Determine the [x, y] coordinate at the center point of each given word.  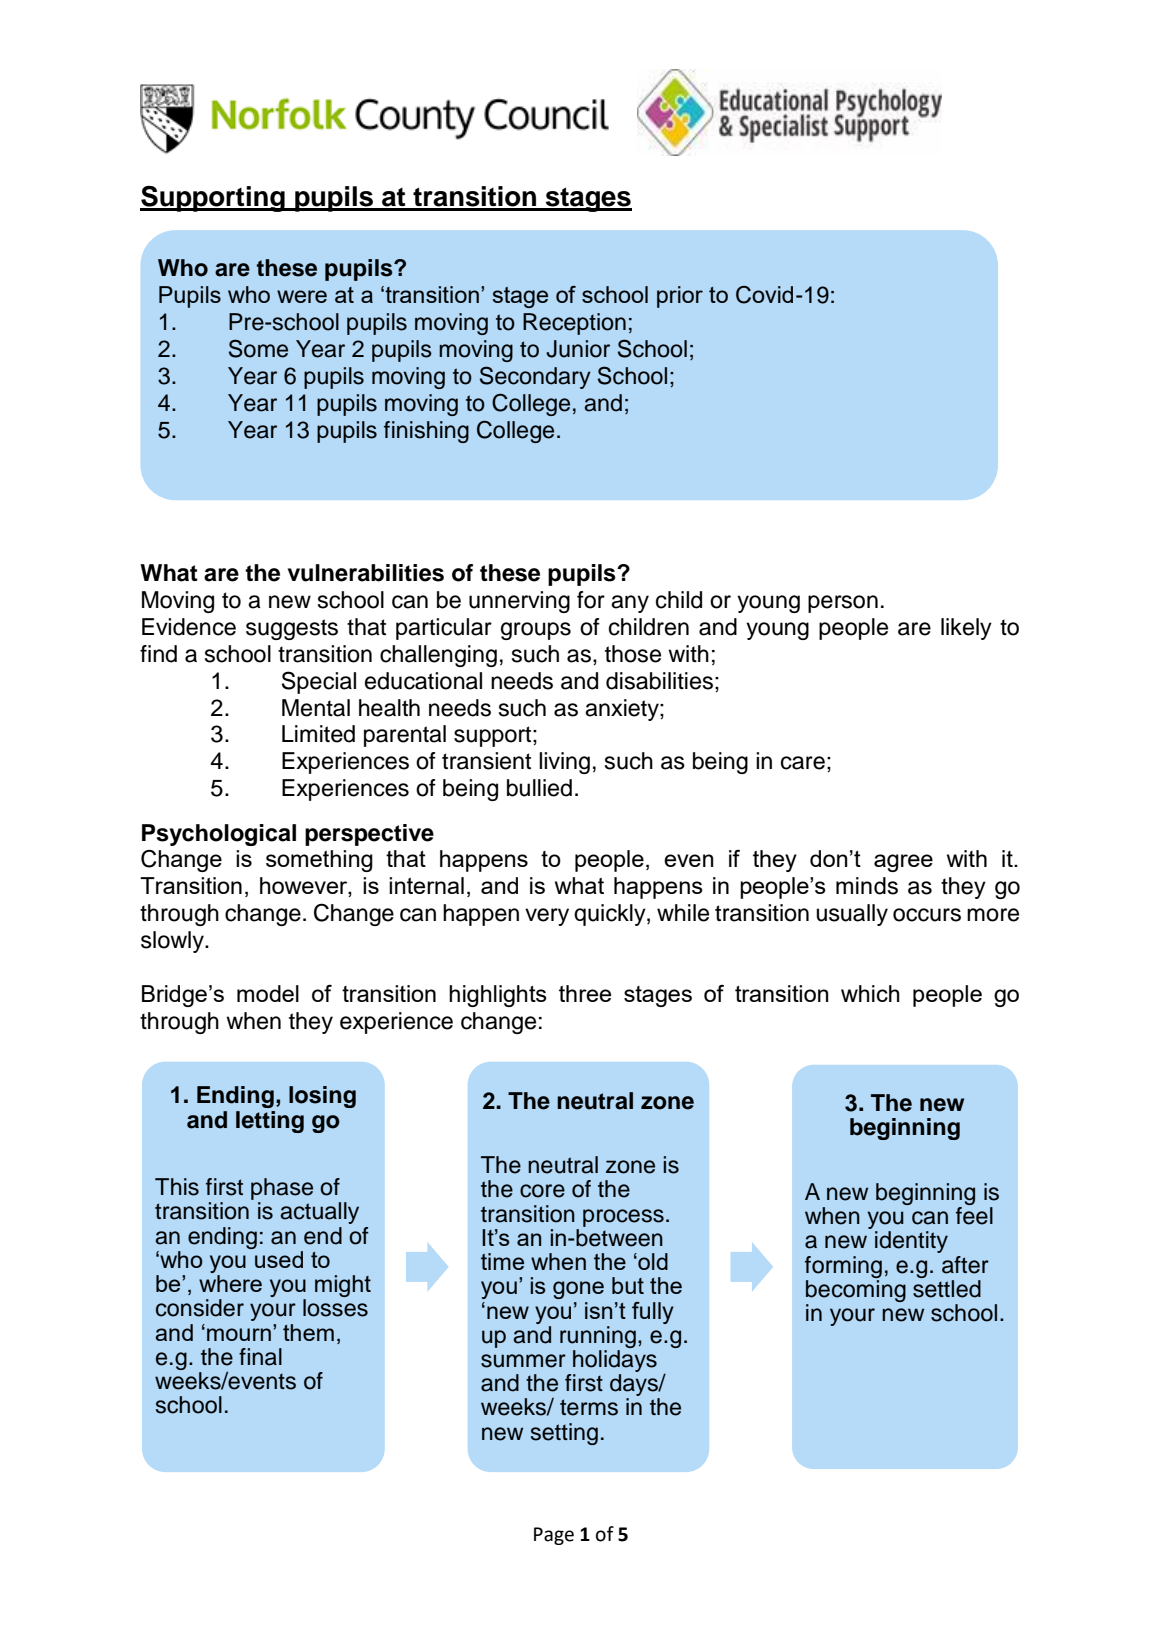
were [302, 296]
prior [680, 297]
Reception [574, 324]
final [260, 1357]
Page [554, 1536]
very [547, 917]
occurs [927, 915]
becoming [856, 1289]
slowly [173, 942]
